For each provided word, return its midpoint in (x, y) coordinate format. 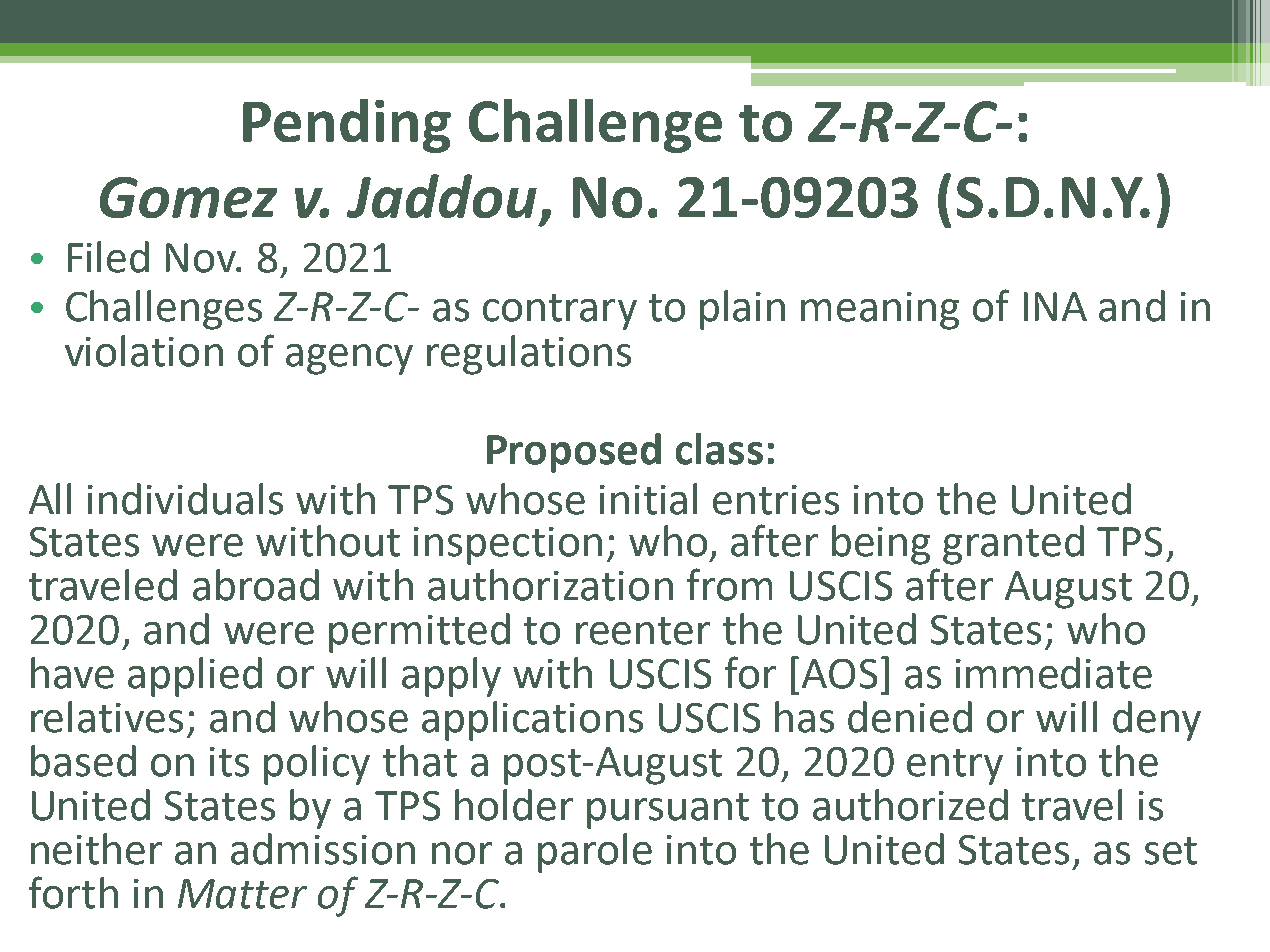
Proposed (574, 453)
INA (1055, 306)
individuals (185, 499)
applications (532, 721)
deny (1157, 721)
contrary (560, 312)
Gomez (188, 197)
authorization (550, 585)
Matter (242, 894)
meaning (880, 311)
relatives (107, 717)
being (881, 545)
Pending (347, 126)
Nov (202, 258)
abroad (256, 585)
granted (1013, 545)
